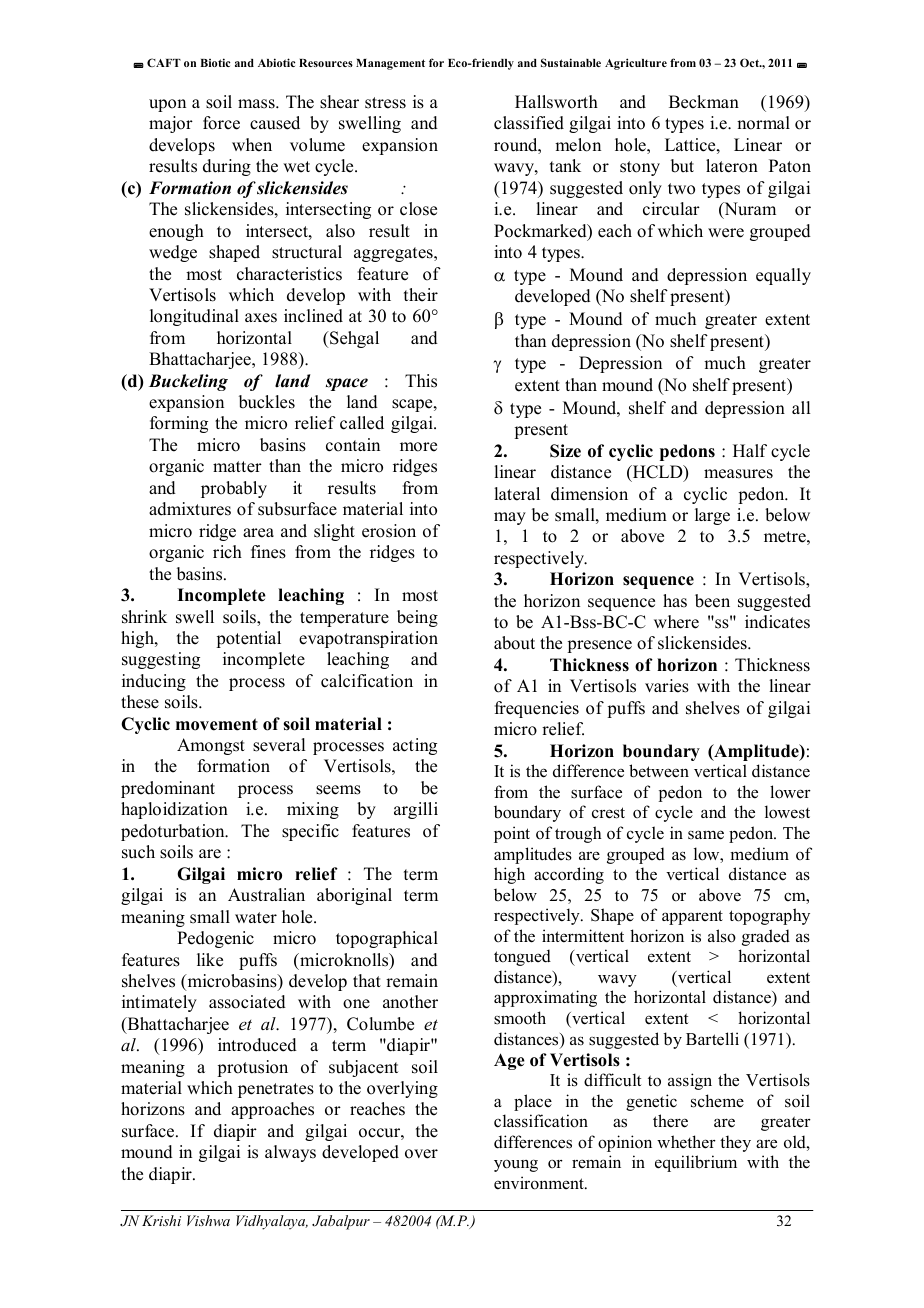 The image size is (924, 1308). Describe the element at coordinates (529, 123) in the image. I see `classified` at that location.
